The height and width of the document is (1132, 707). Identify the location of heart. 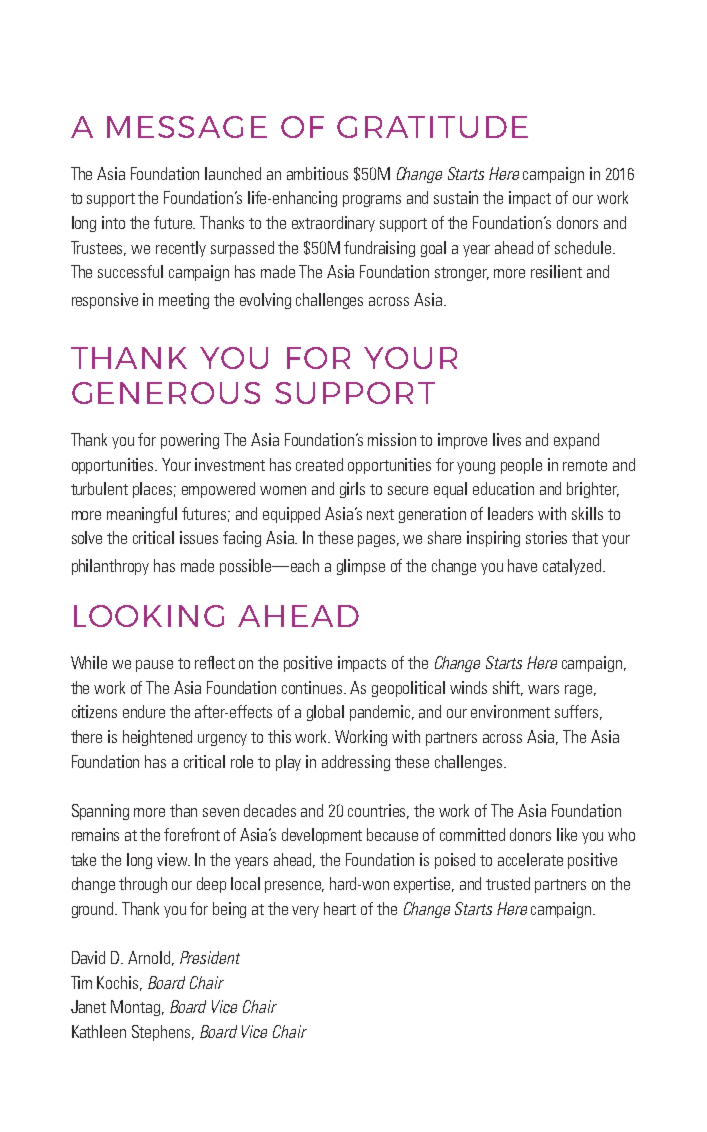
(340, 908).
